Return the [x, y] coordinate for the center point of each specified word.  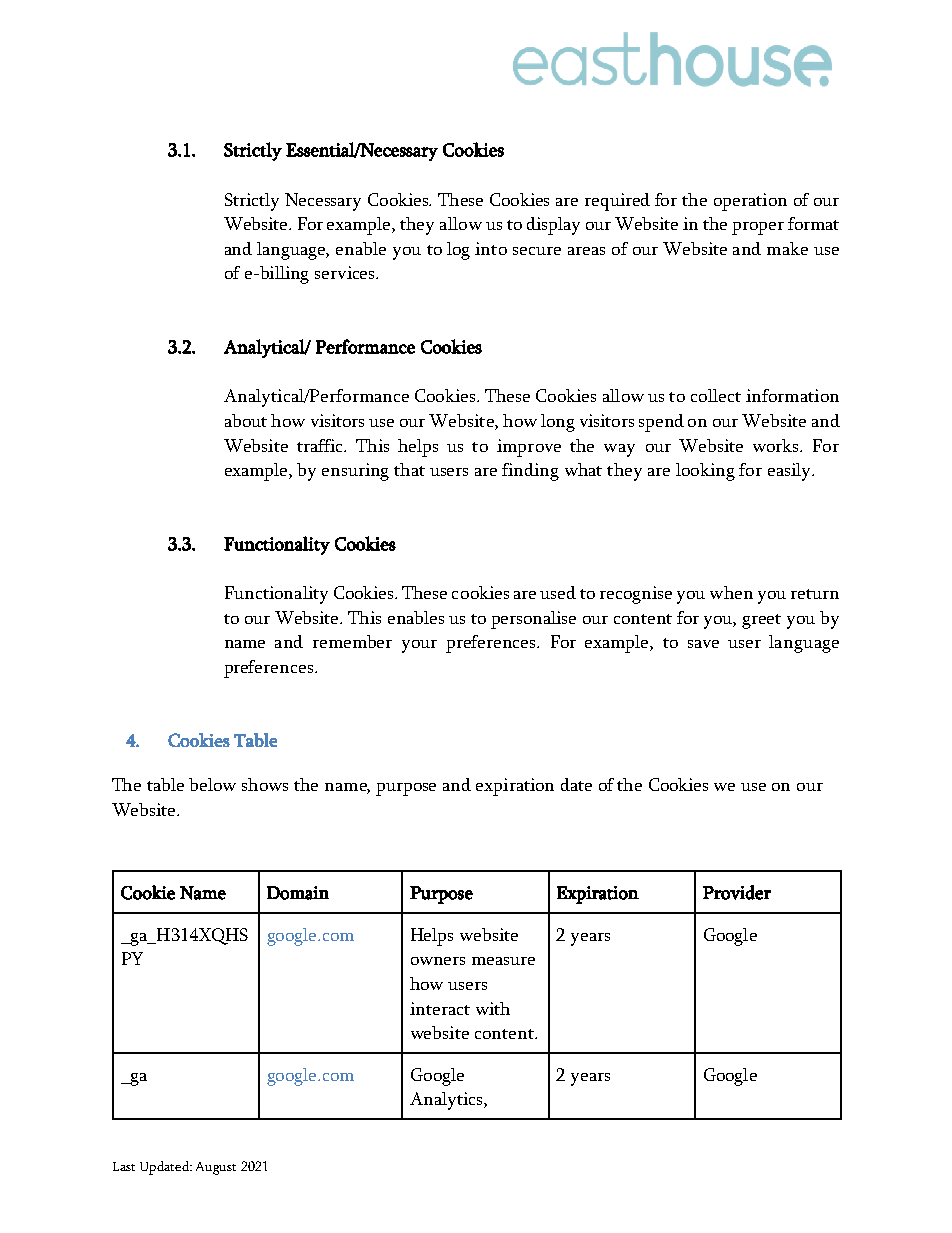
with [493, 1008]
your [419, 646]
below [212, 784]
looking [705, 472]
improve [529, 448]
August [216, 1168]
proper [758, 228]
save [703, 644]
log [458, 251]
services [346, 272]
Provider [737, 892]
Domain [298, 893]
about [246, 420]
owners [438, 961]
